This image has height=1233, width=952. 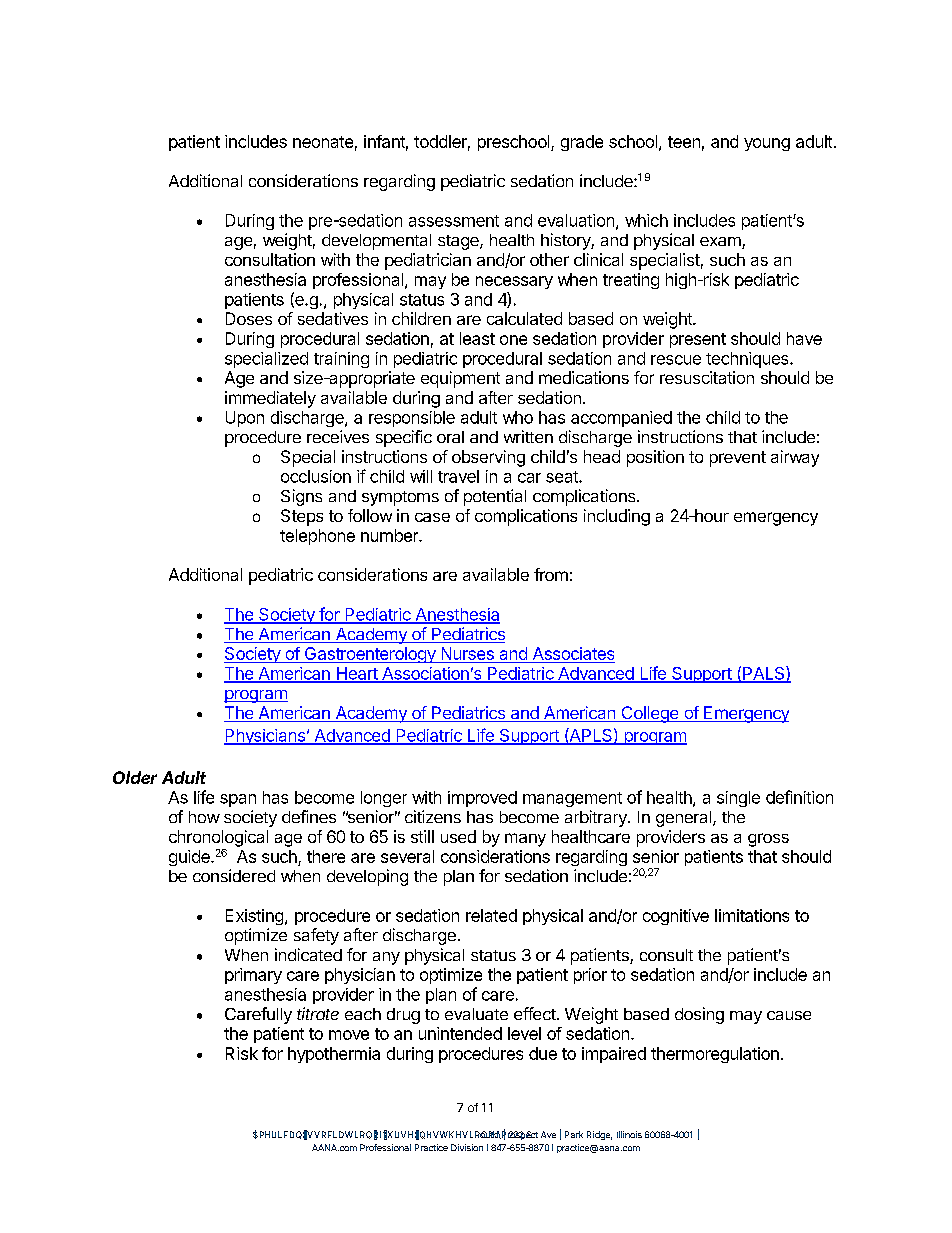 I want to click on young, so click(x=767, y=144).
